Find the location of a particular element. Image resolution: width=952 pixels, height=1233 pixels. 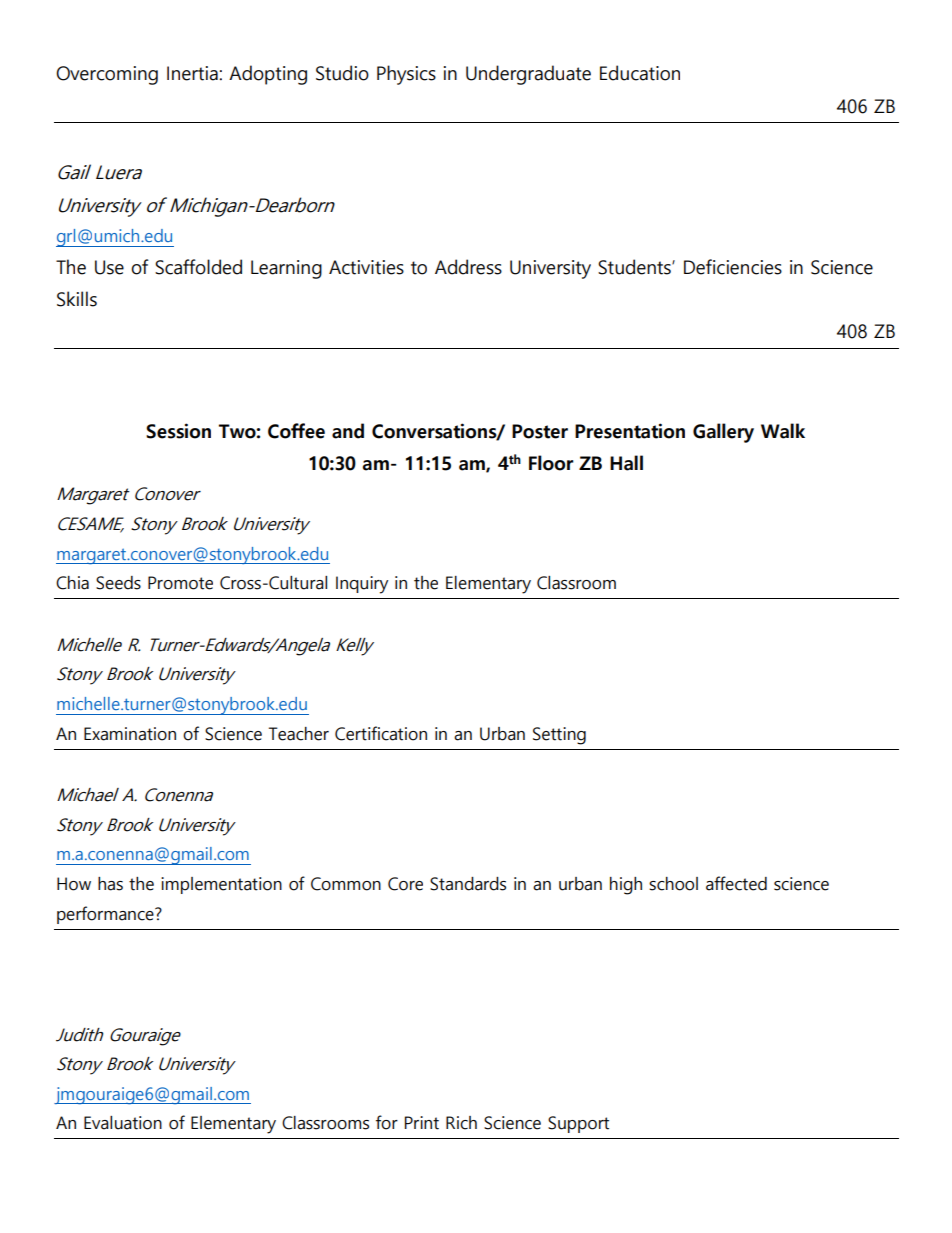

Education is located at coordinates (640, 73).
